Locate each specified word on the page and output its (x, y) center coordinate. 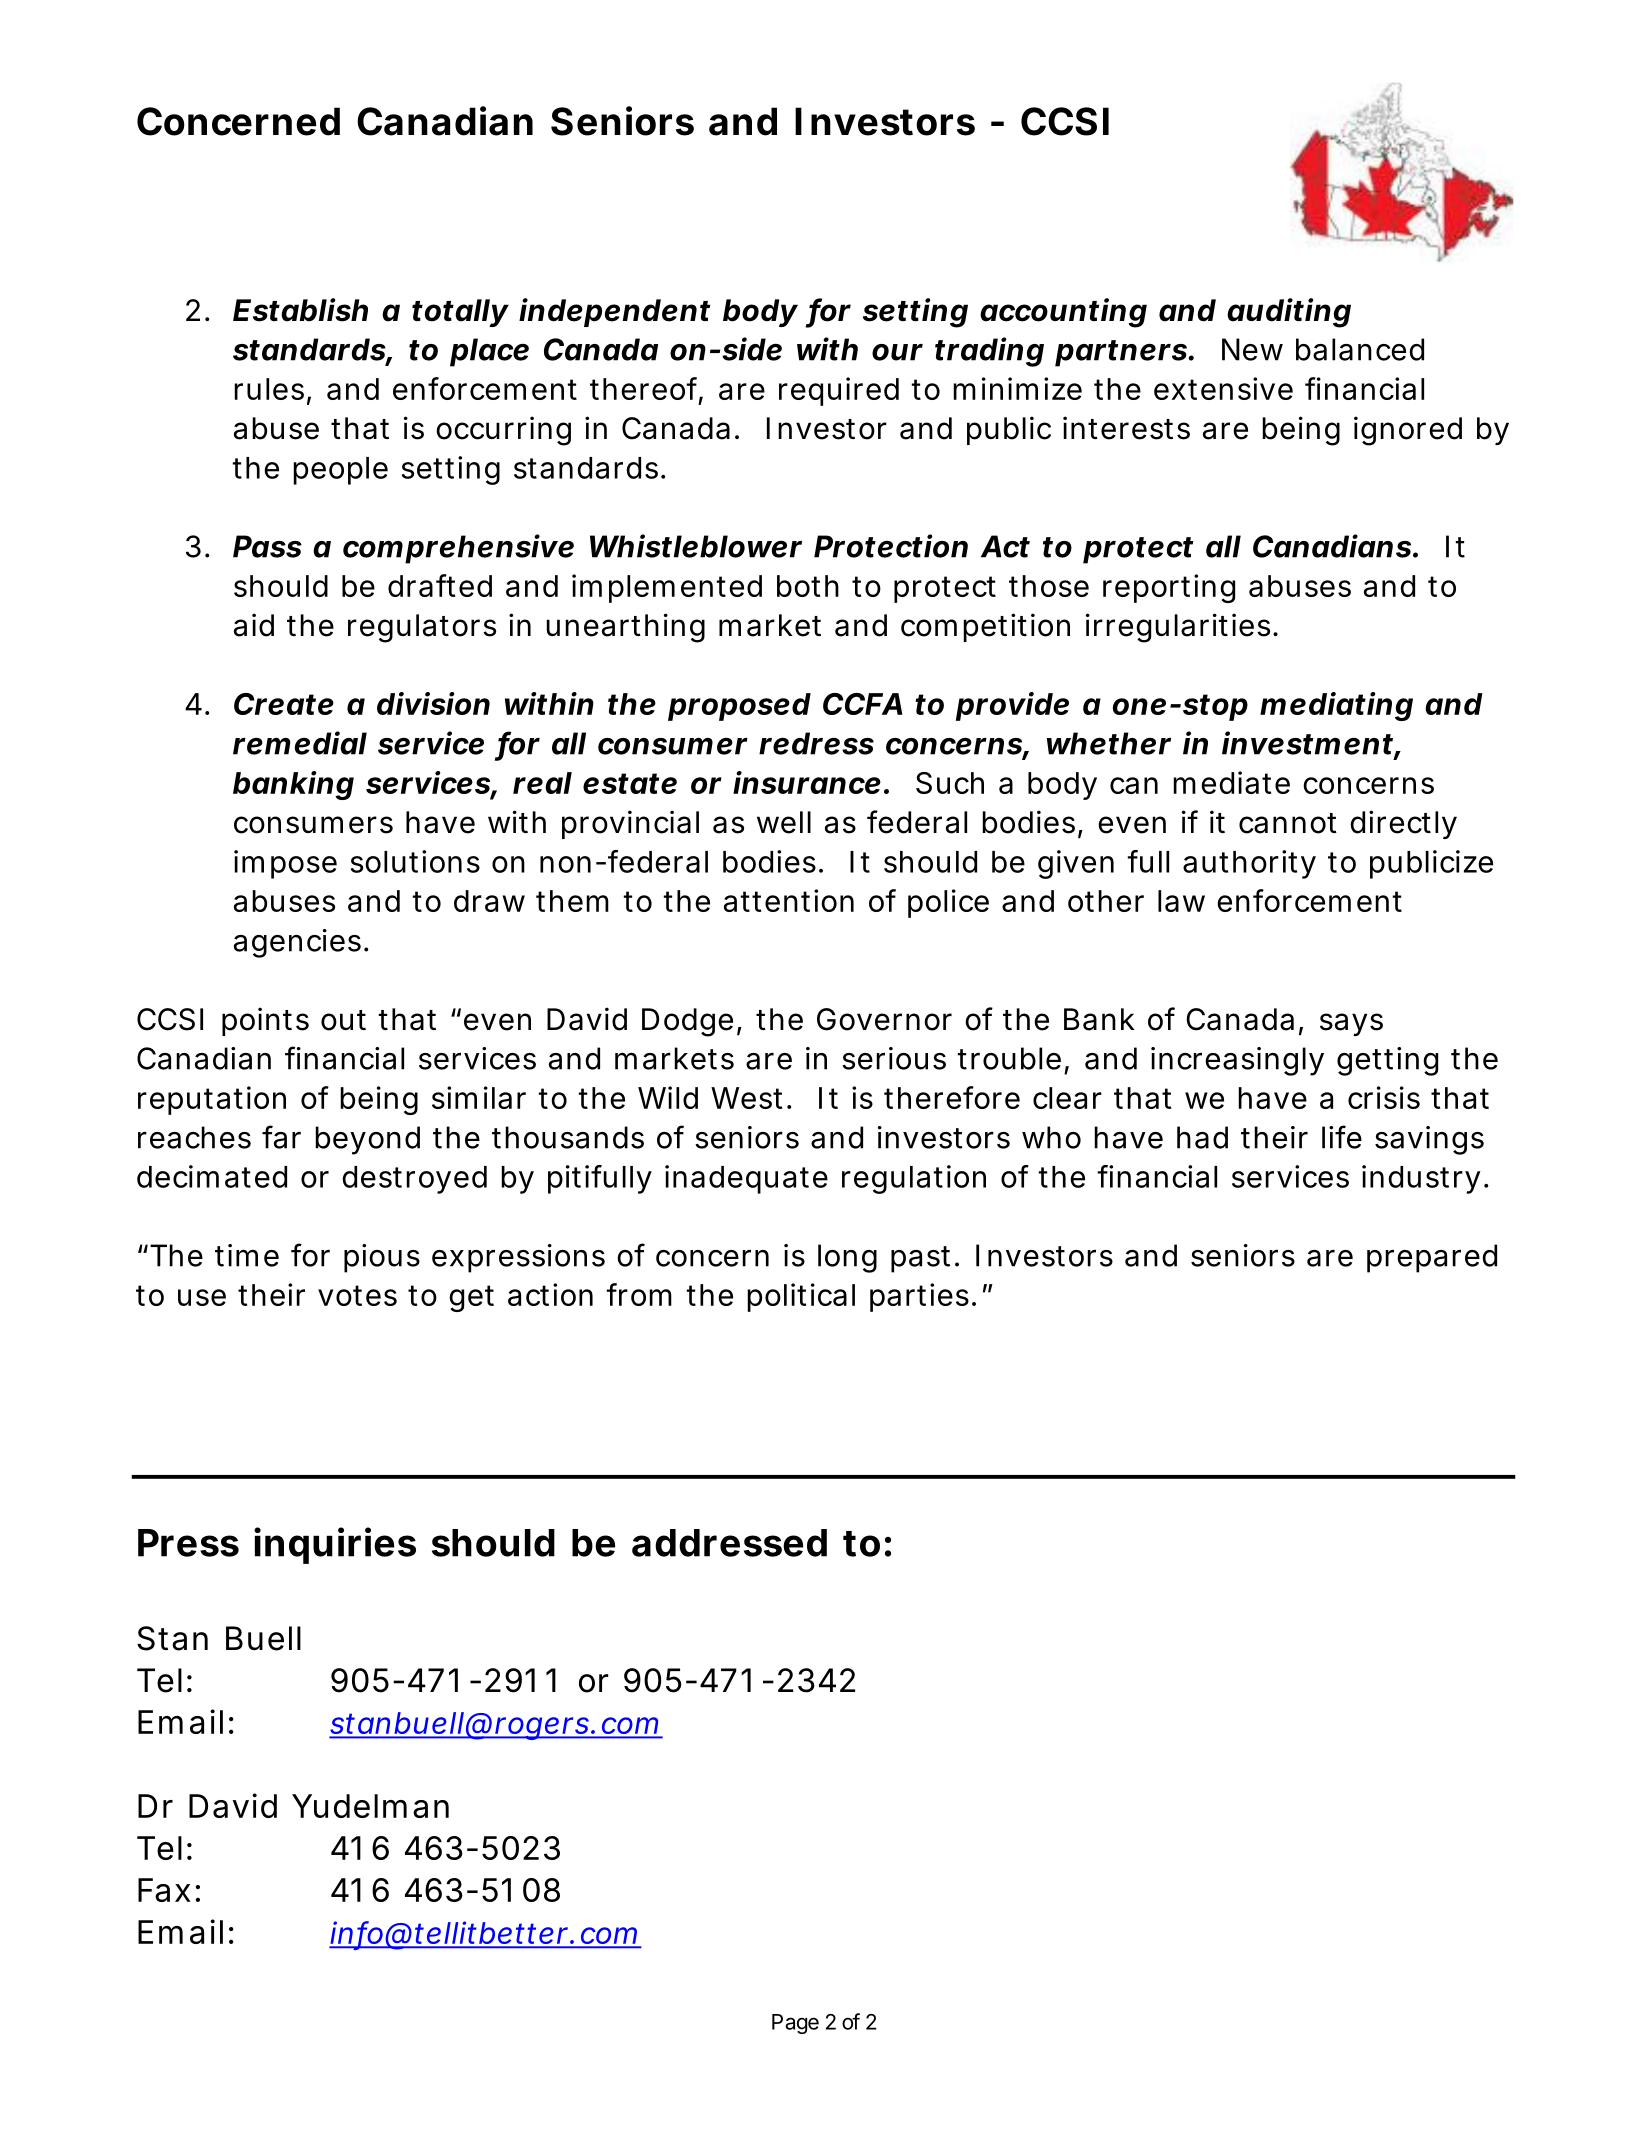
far (281, 1137)
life (1342, 1137)
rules (269, 389)
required (839, 391)
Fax (164, 1890)
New (1252, 349)
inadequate (746, 1179)
